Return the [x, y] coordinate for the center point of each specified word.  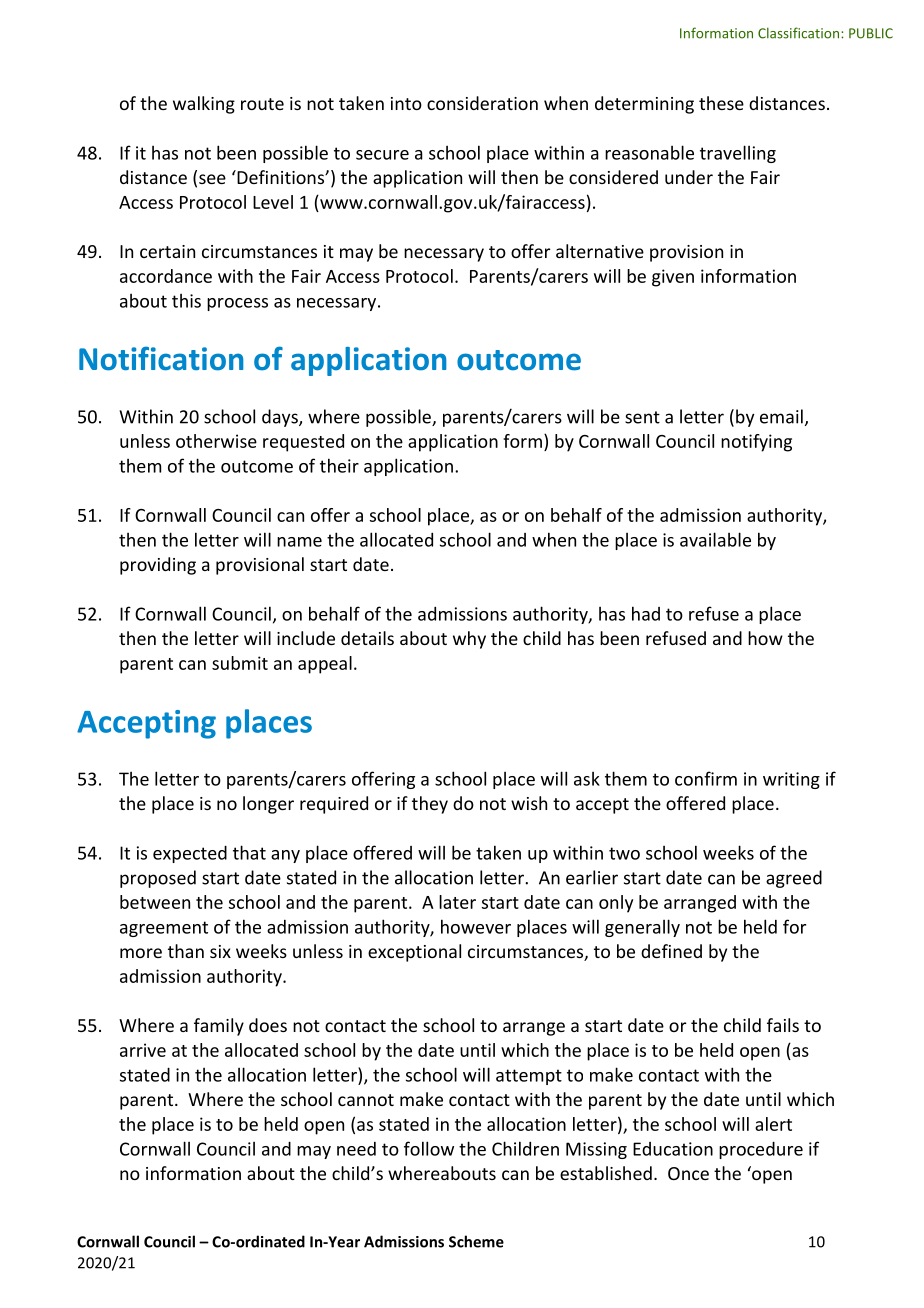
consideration [482, 103]
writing [791, 780]
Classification [798, 33]
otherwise [216, 441]
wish [529, 803]
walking [204, 105]
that [249, 852]
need [356, 1149]
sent [642, 417]
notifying [756, 443]
